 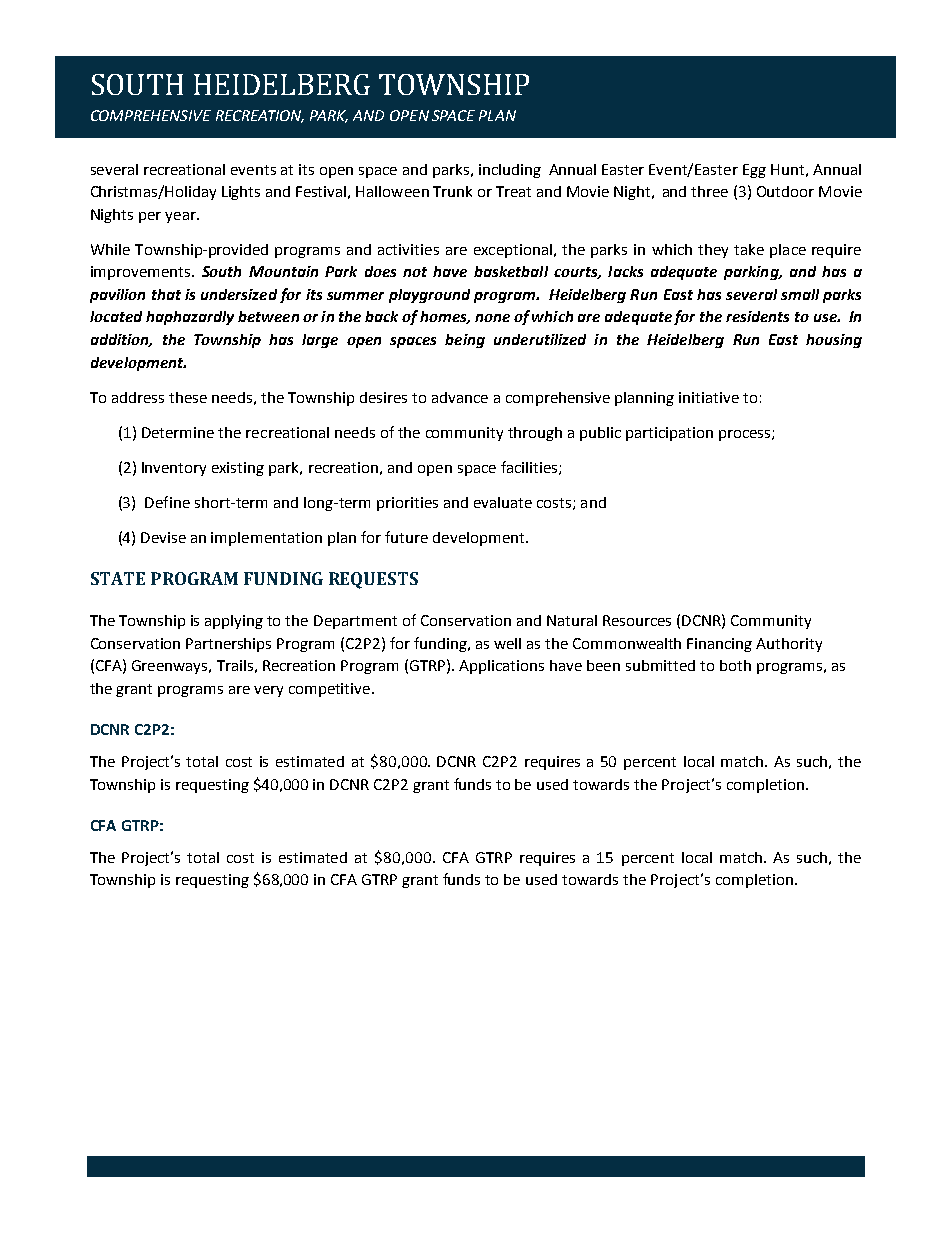 I want to click on housing, so click(x=834, y=341).
